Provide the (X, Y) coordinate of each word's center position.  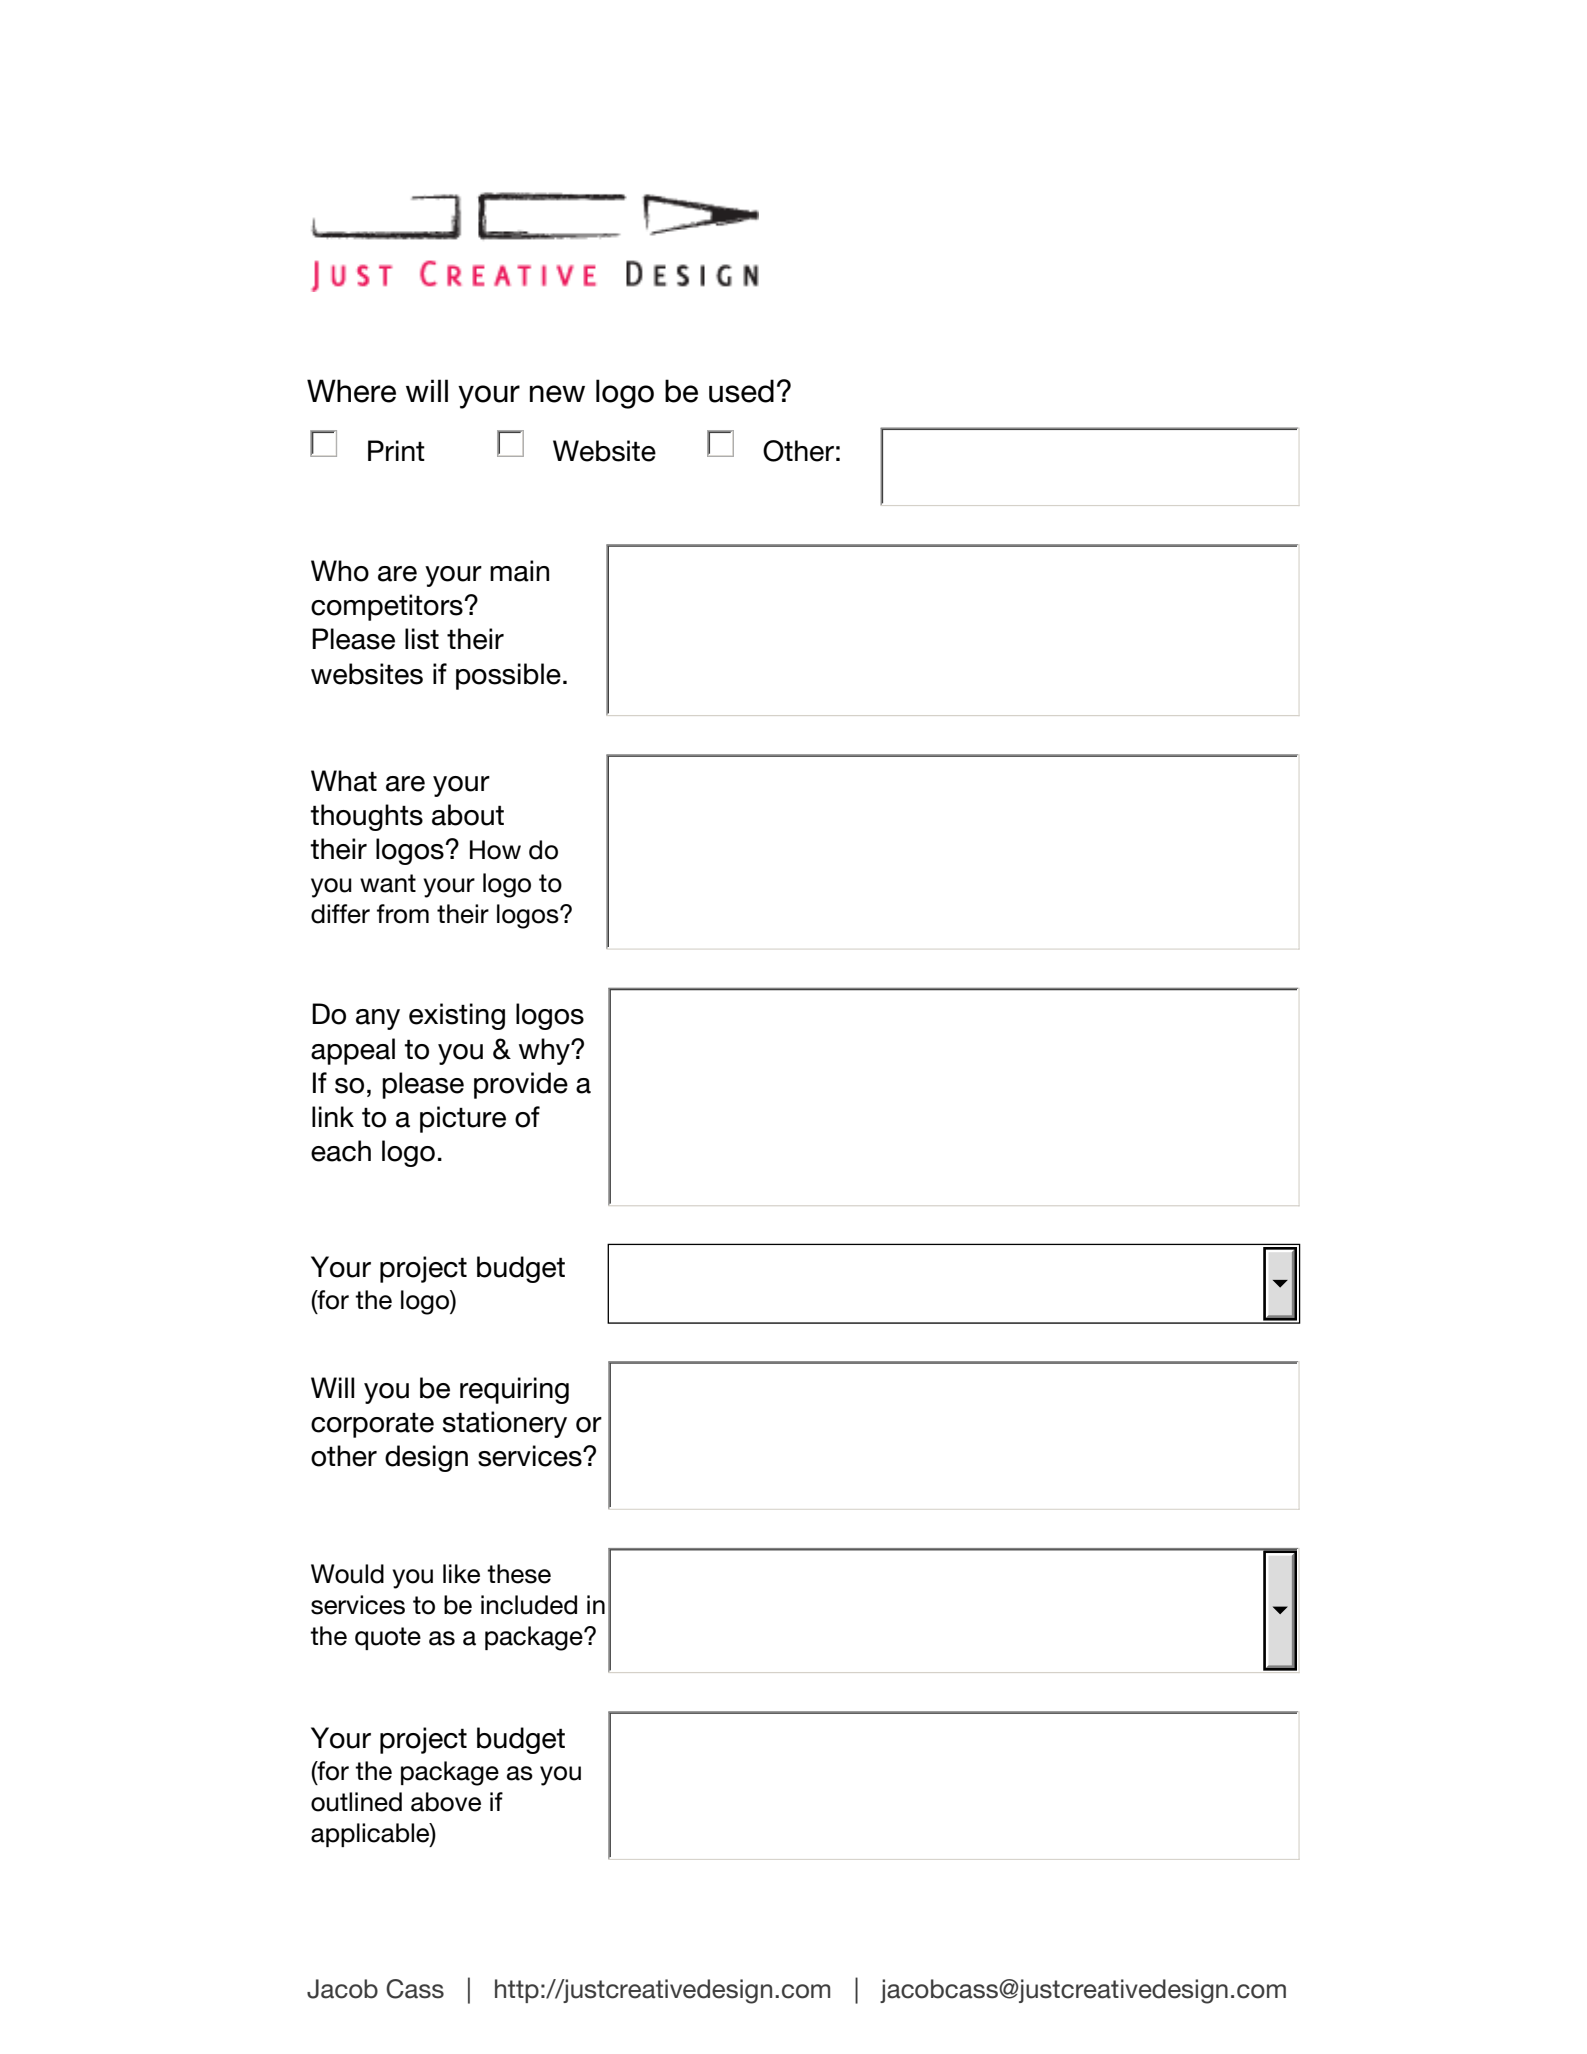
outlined (356, 1802)
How (495, 850)
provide (521, 1085)
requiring (514, 1390)
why (545, 1051)
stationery (505, 1424)
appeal (353, 1051)
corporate (372, 1425)
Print (396, 450)
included (529, 1605)
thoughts (366, 817)
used (741, 391)
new (557, 394)
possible (508, 676)
